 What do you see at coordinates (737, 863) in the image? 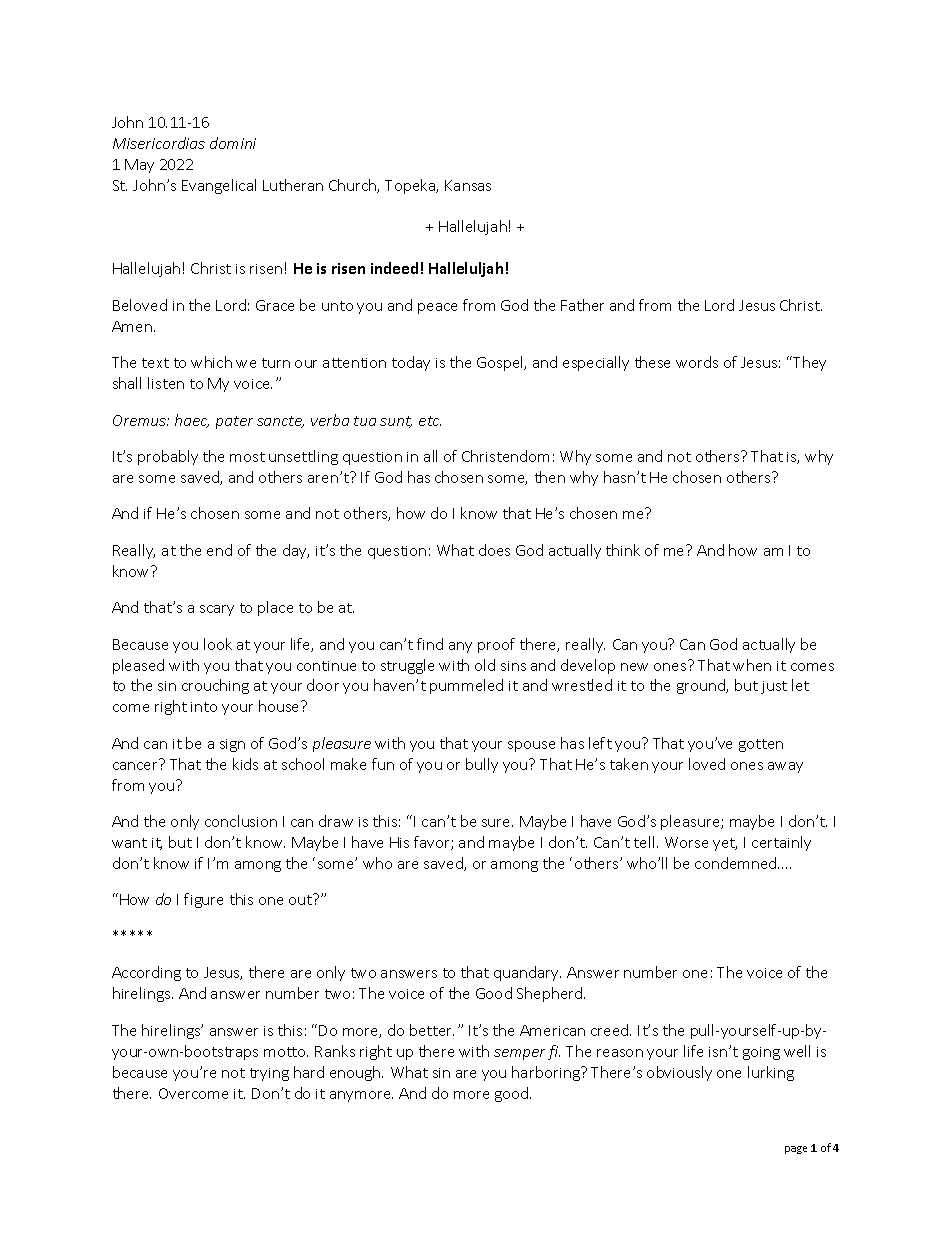
I see `condemned` at bounding box center [737, 863].
